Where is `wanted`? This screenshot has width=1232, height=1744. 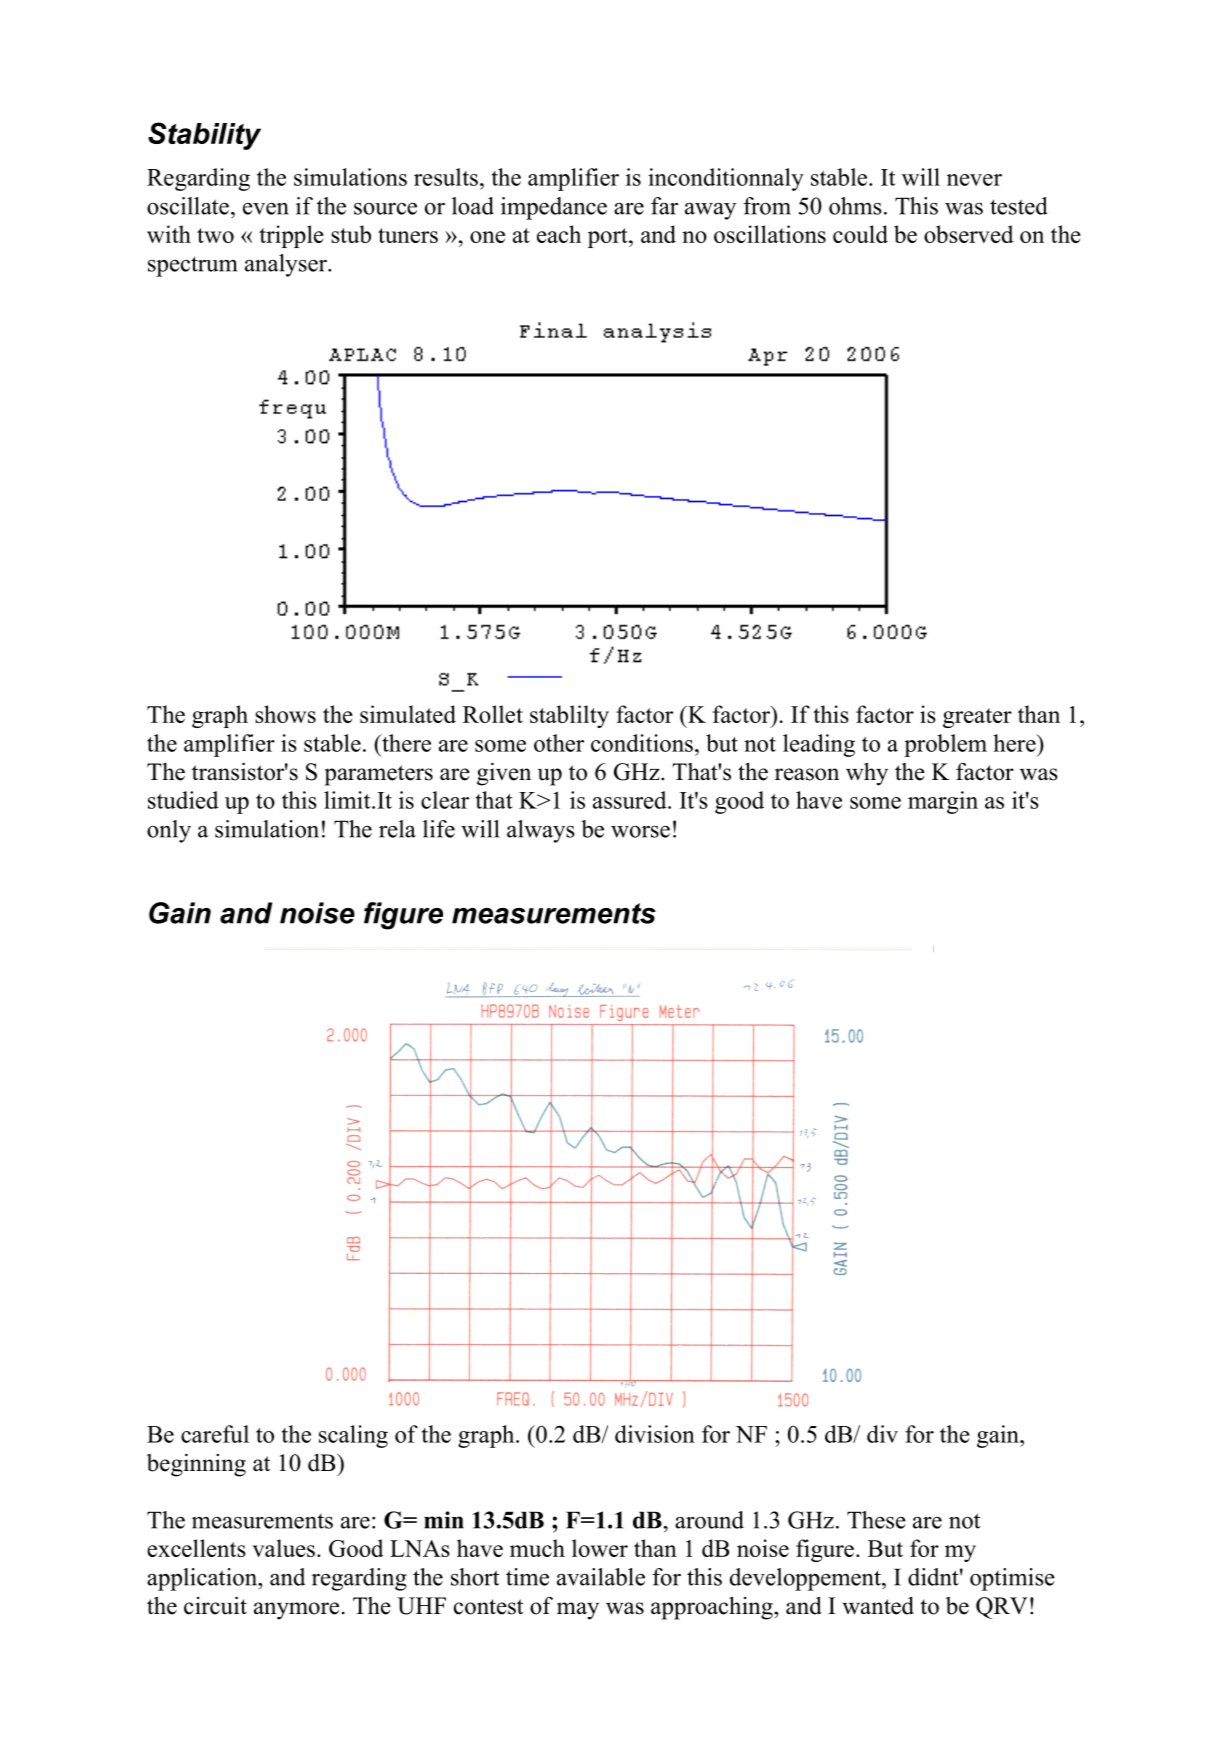
wanted is located at coordinates (878, 1605).
